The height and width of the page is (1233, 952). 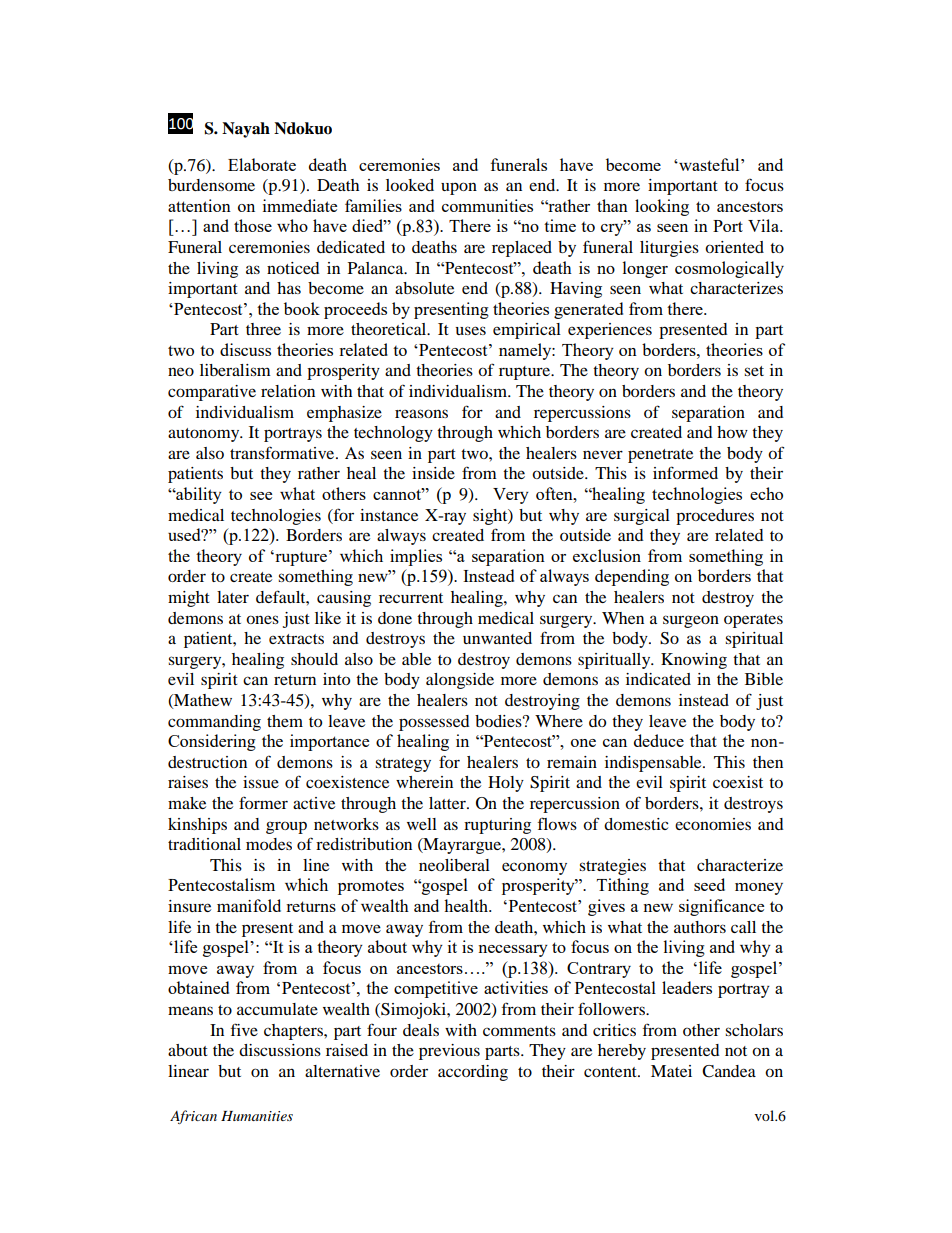 What do you see at coordinates (262, 619) in the page?
I see `ones` at bounding box center [262, 619].
